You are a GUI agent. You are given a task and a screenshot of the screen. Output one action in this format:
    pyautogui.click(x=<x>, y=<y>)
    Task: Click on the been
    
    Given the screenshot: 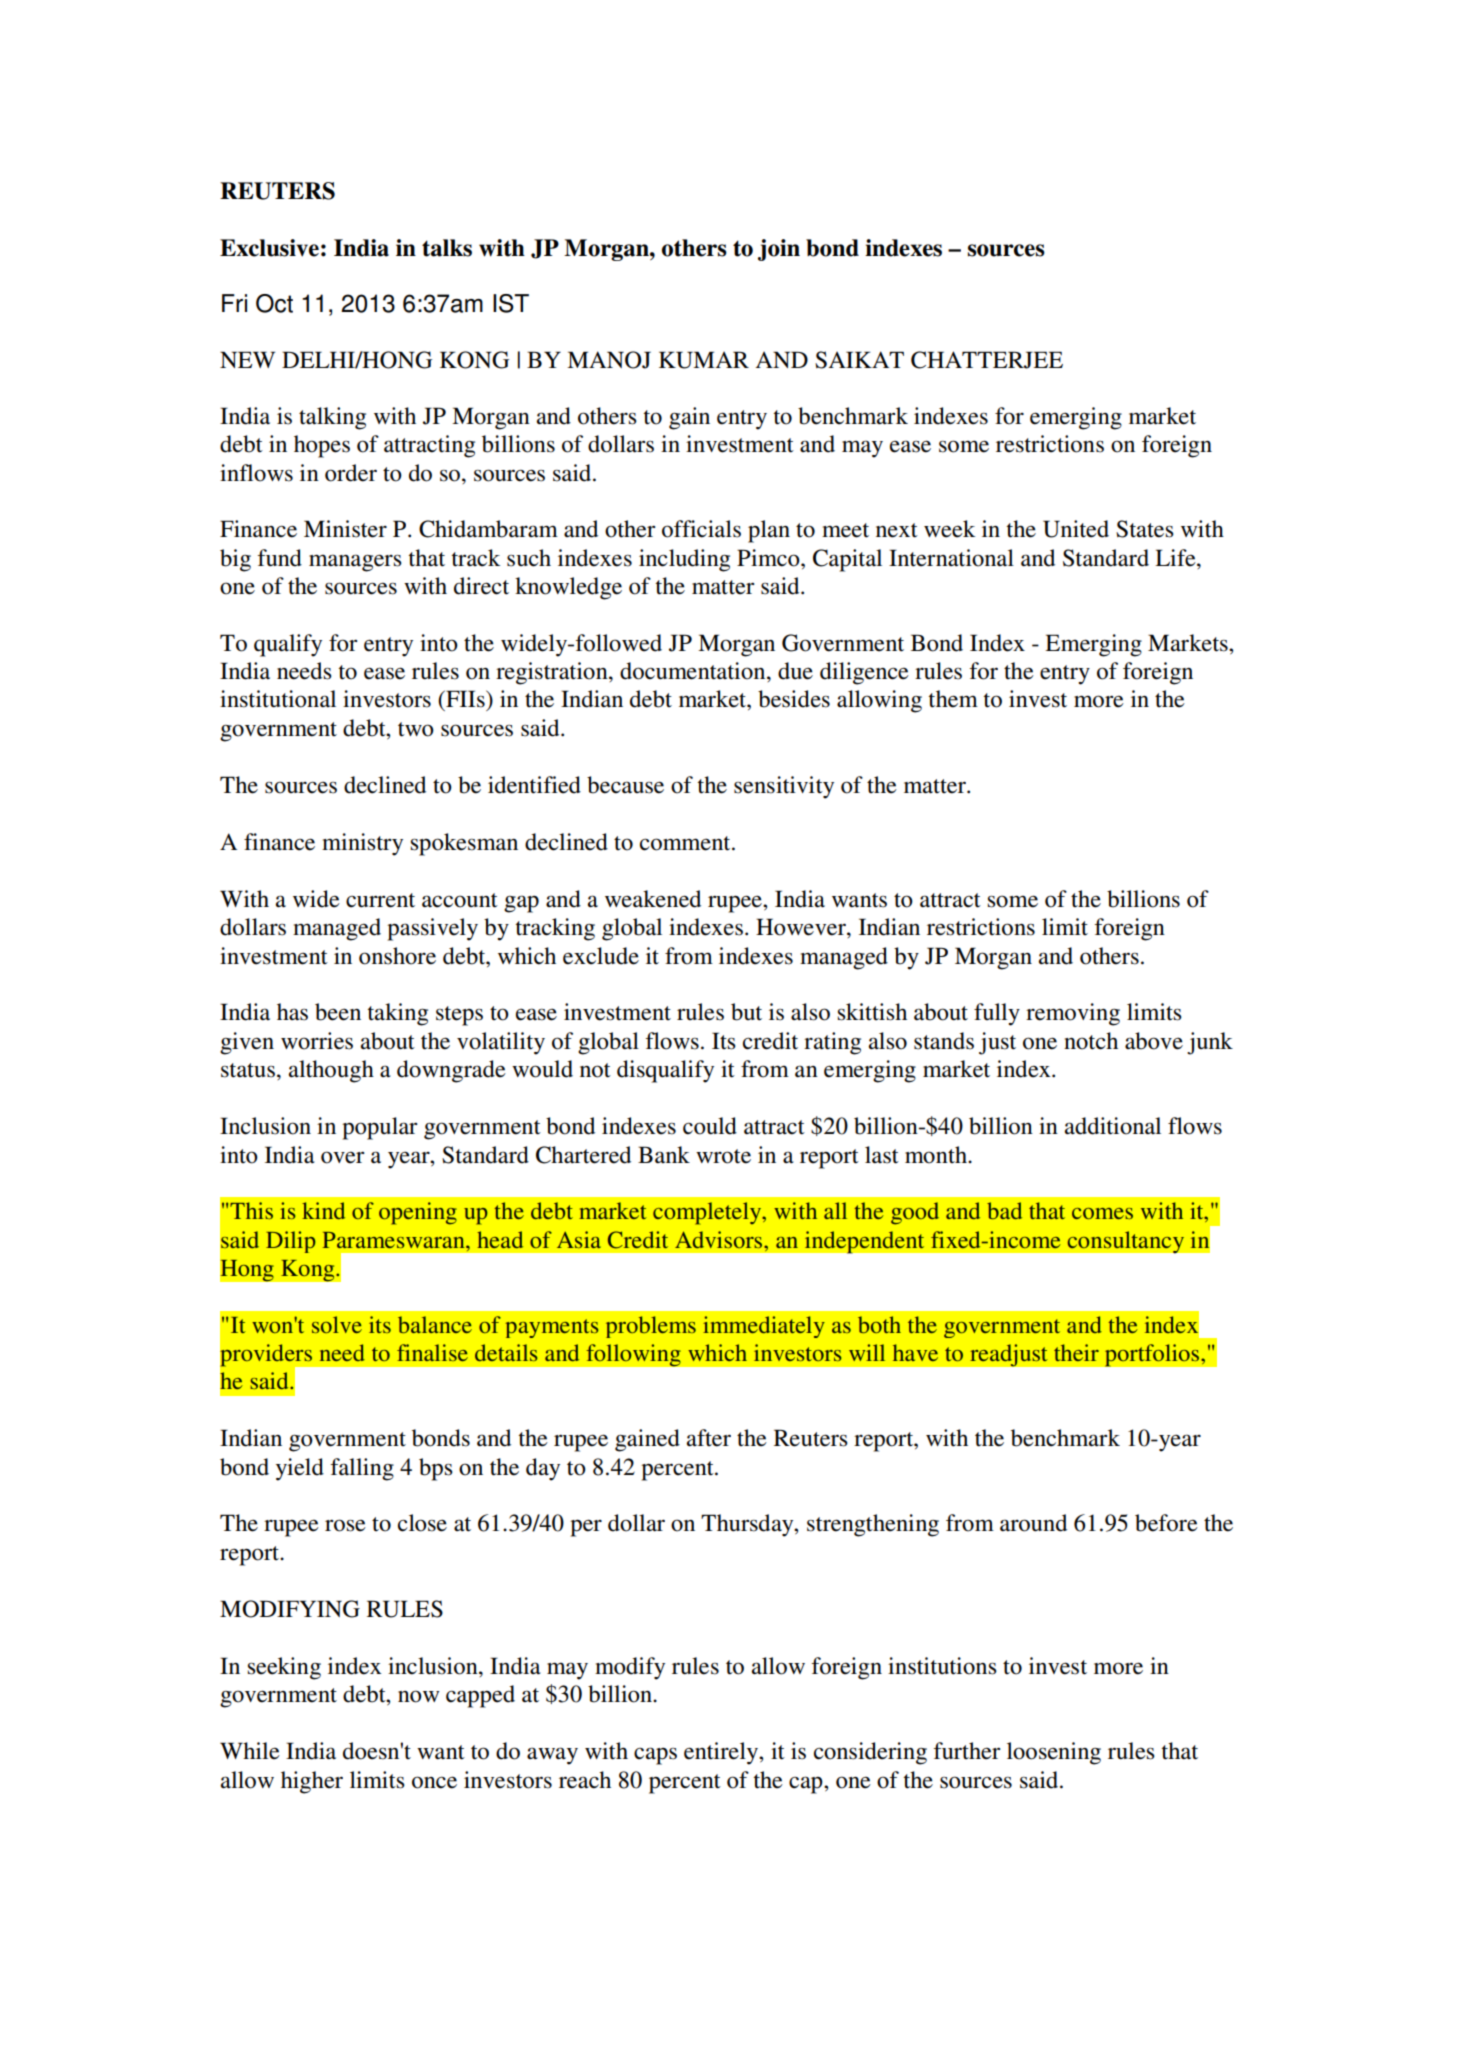 What is the action you would take?
    pyautogui.click(x=338, y=1012)
